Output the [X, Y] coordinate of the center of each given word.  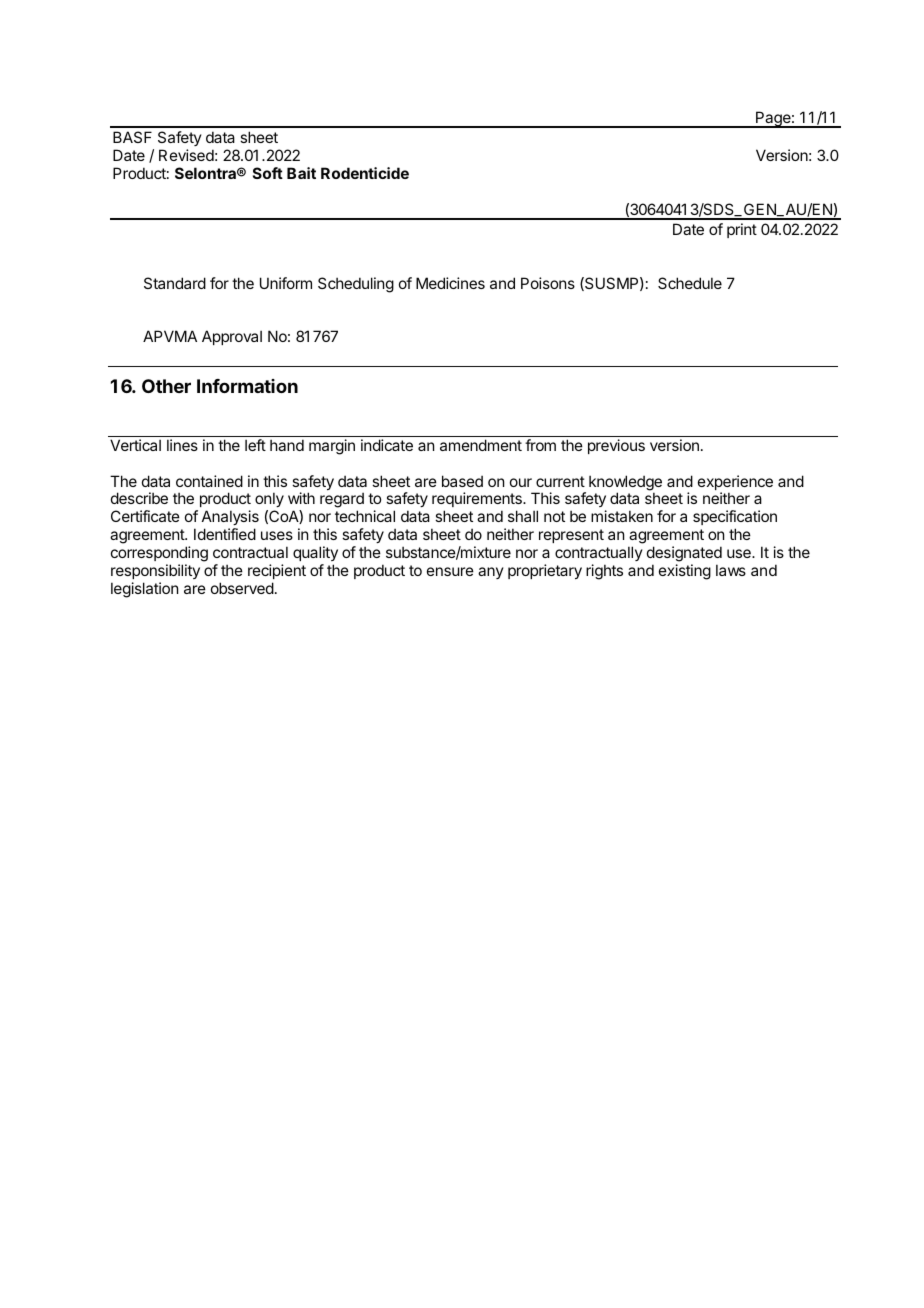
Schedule [690, 283]
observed [242, 588]
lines [182, 445]
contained [209, 481]
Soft [268, 173]
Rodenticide [365, 173]
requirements [478, 501]
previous [616, 446]
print [742, 230]
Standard [175, 283]
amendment [481, 445]
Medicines [450, 283]
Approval [232, 337]
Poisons [548, 283]
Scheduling [356, 285]
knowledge [625, 484]
